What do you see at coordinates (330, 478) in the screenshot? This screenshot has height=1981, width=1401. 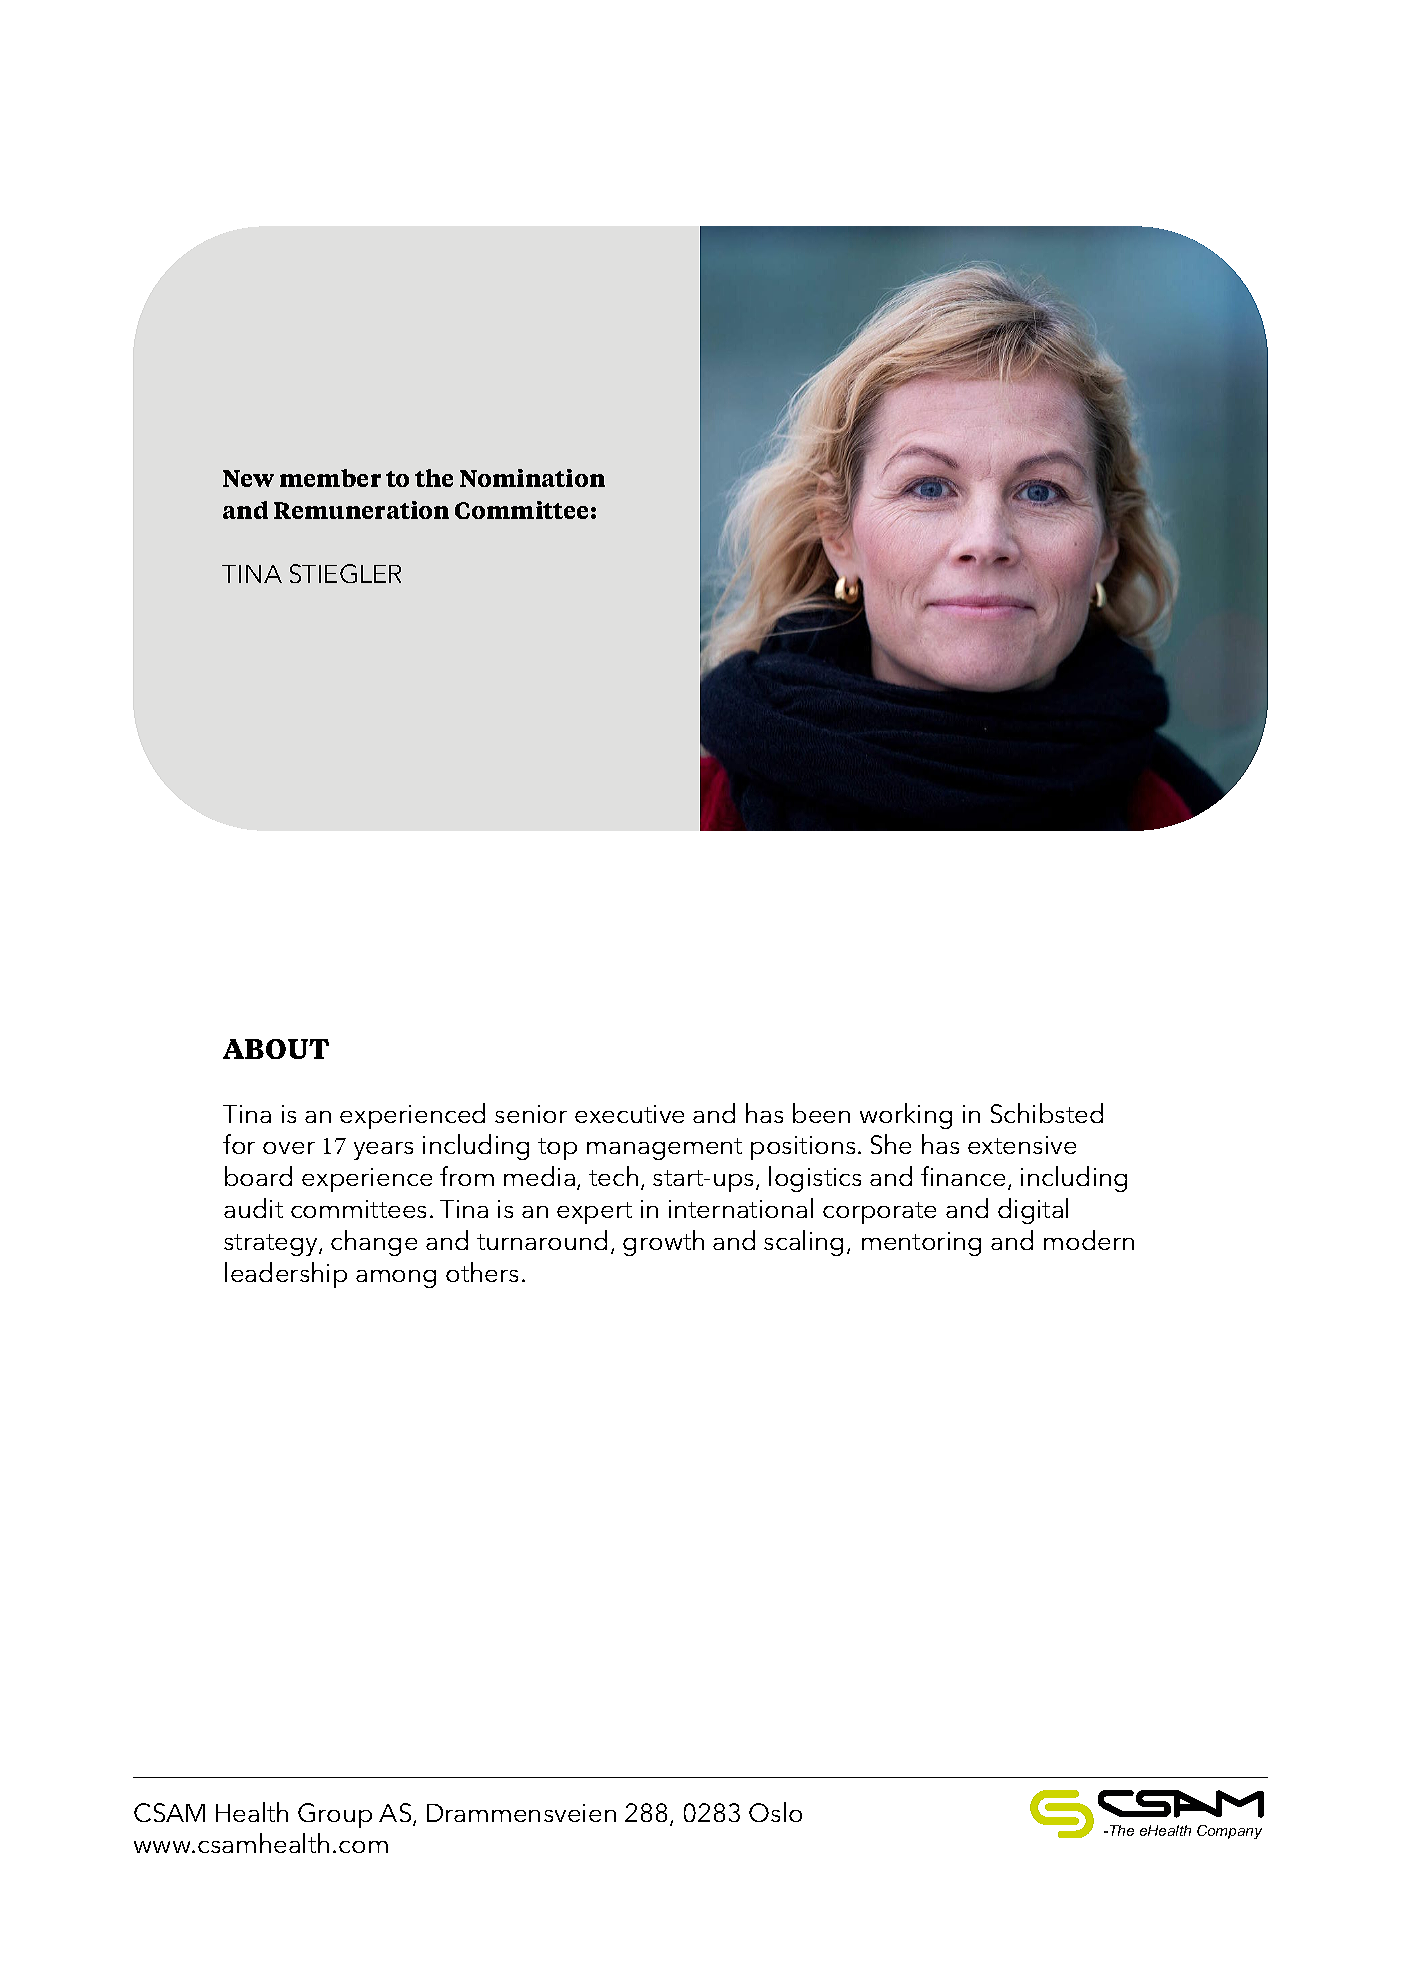 I see `member` at bounding box center [330, 478].
